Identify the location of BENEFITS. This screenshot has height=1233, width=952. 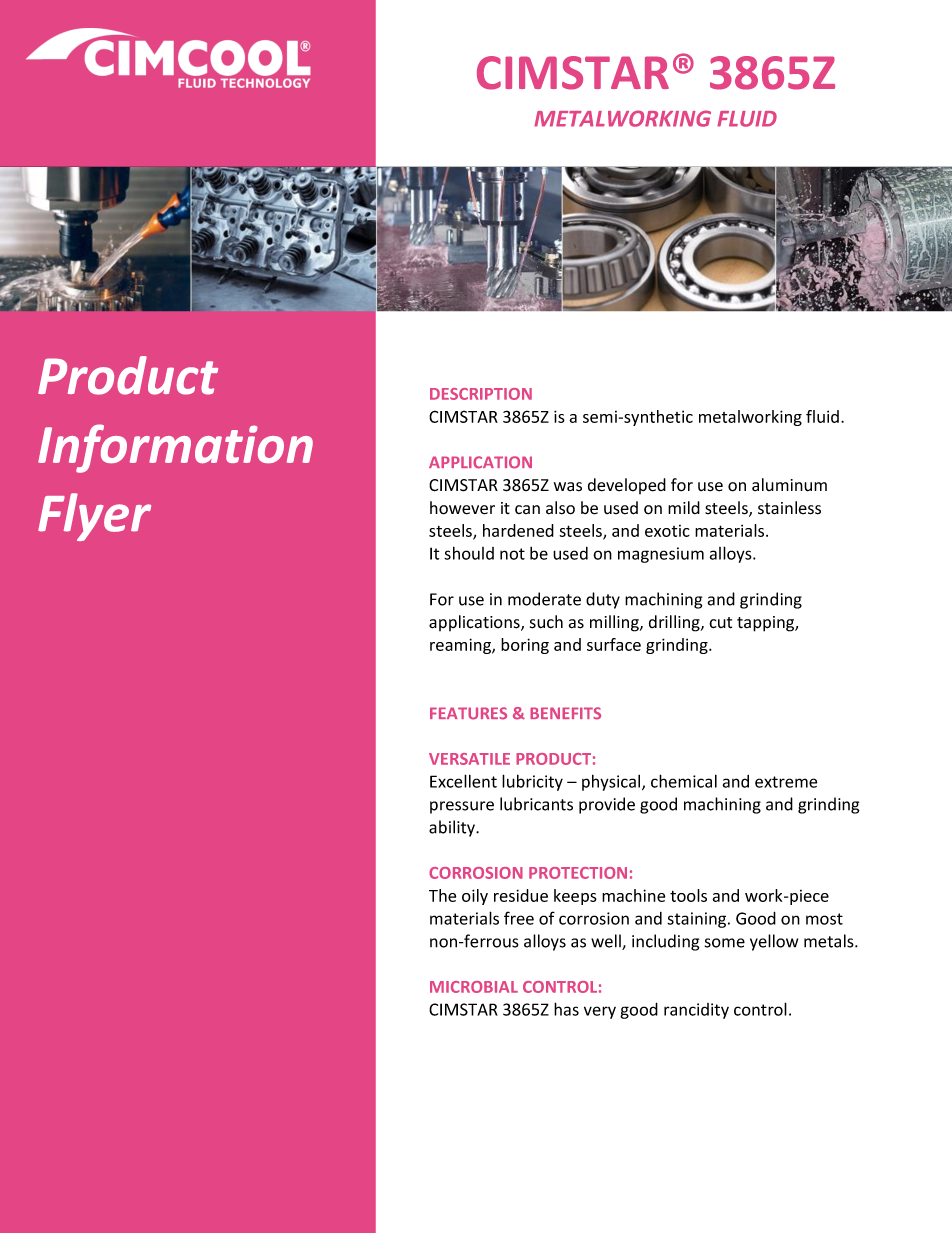
(565, 713).
